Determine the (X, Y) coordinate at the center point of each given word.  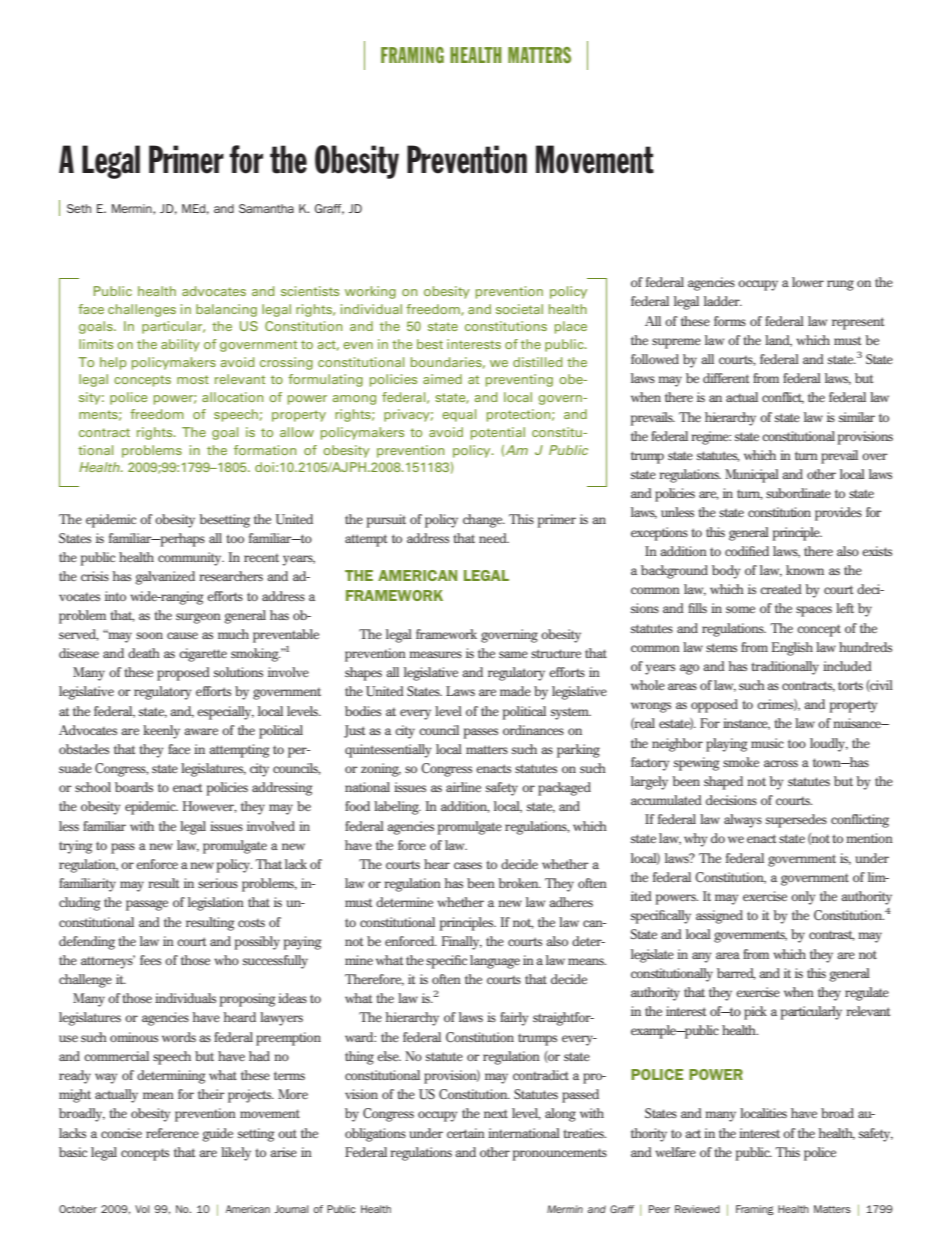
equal (459, 415)
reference (172, 1133)
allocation (232, 397)
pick (755, 1013)
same (513, 654)
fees (150, 960)
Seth (79, 208)
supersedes (796, 821)
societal (519, 309)
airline (463, 787)
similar (857, 417)
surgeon (198, 618)
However (209, 807)
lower (808, 282)
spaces (814, 611)
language (495, 962)
